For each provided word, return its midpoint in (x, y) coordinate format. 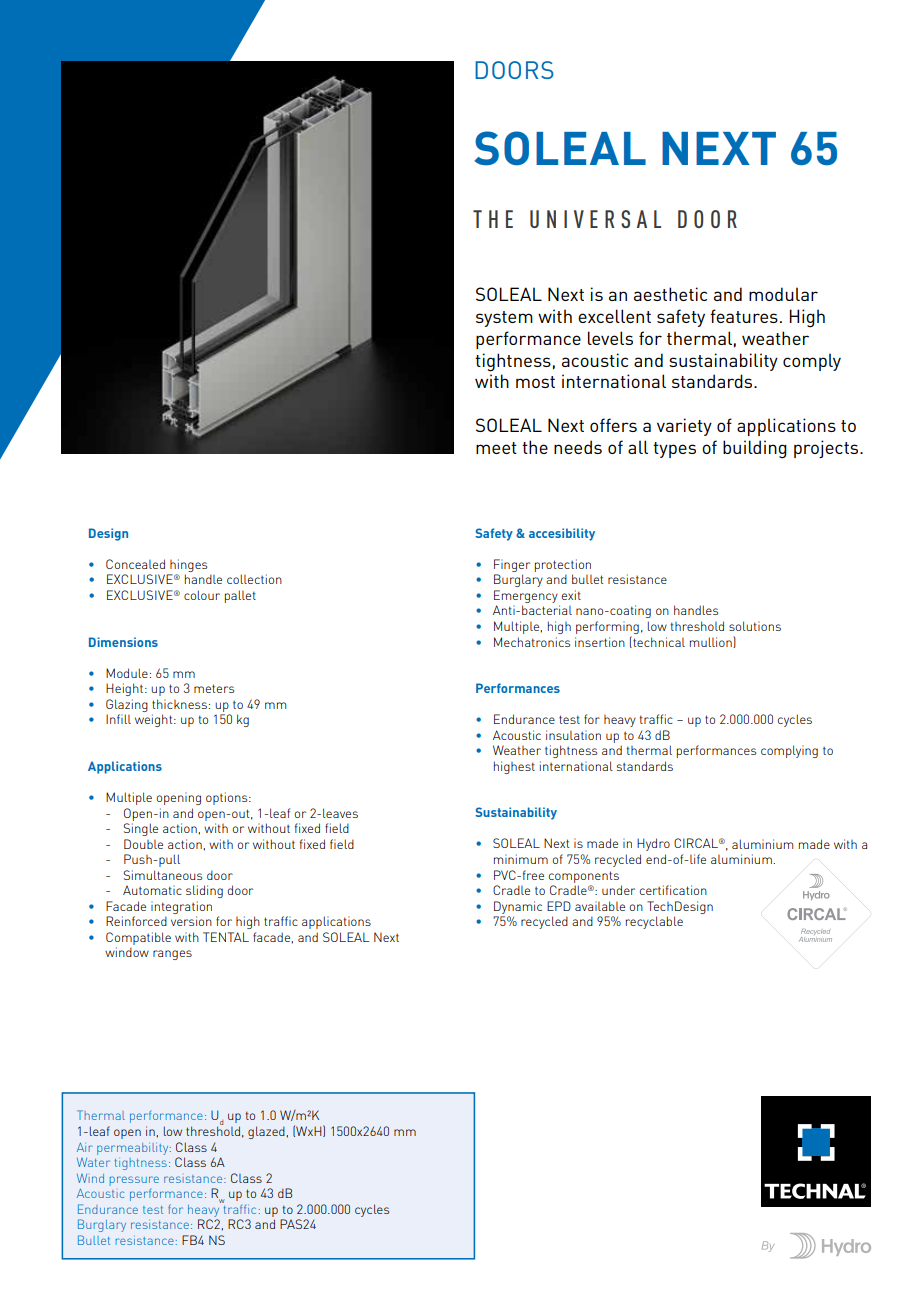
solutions (755, 626)
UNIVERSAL (595, 219)
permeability (134, 1149)
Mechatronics (532, 642)
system (504, 319)
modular (783, 294)
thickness (179, 704)
